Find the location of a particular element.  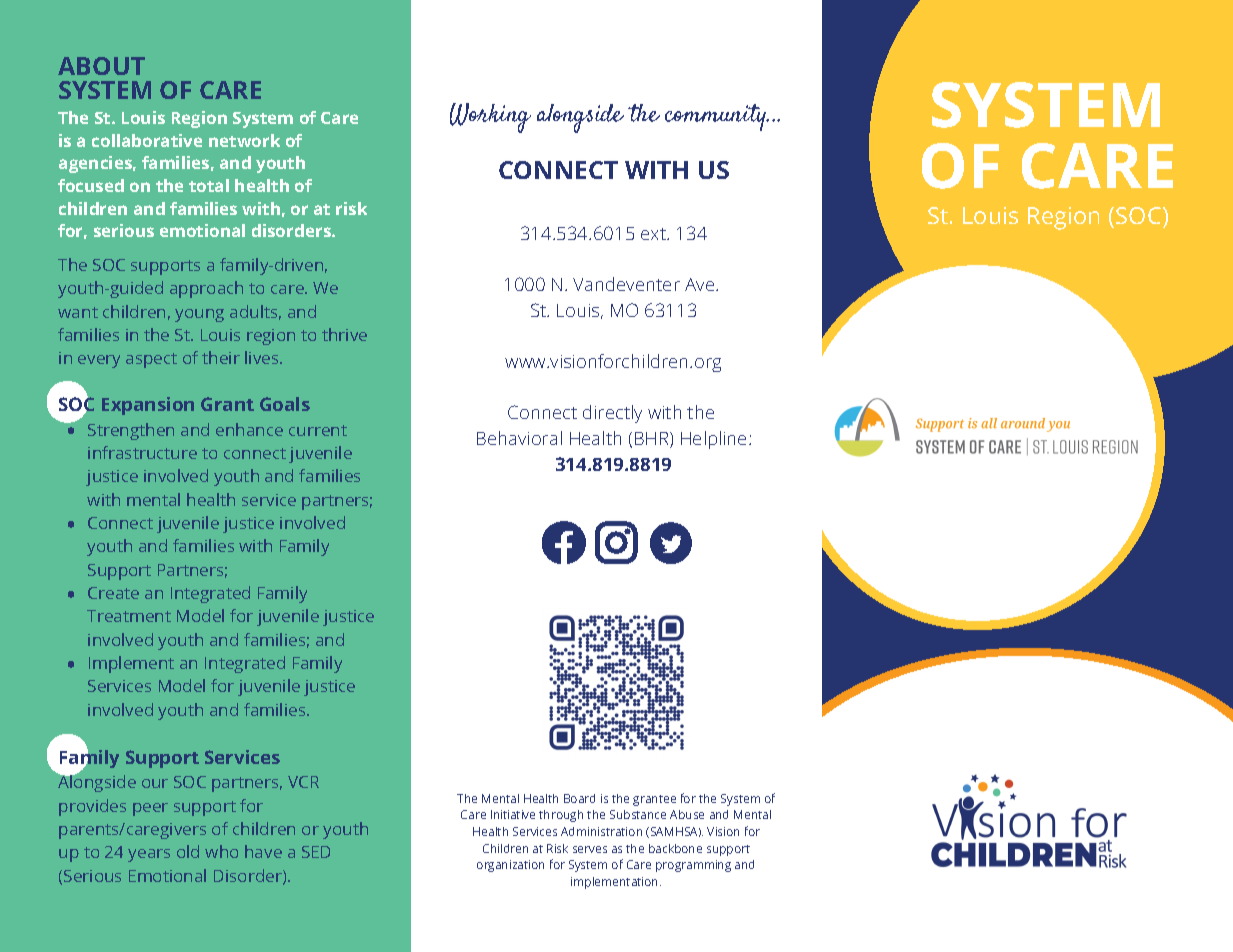

organization is located at coordinates (510, 866).
